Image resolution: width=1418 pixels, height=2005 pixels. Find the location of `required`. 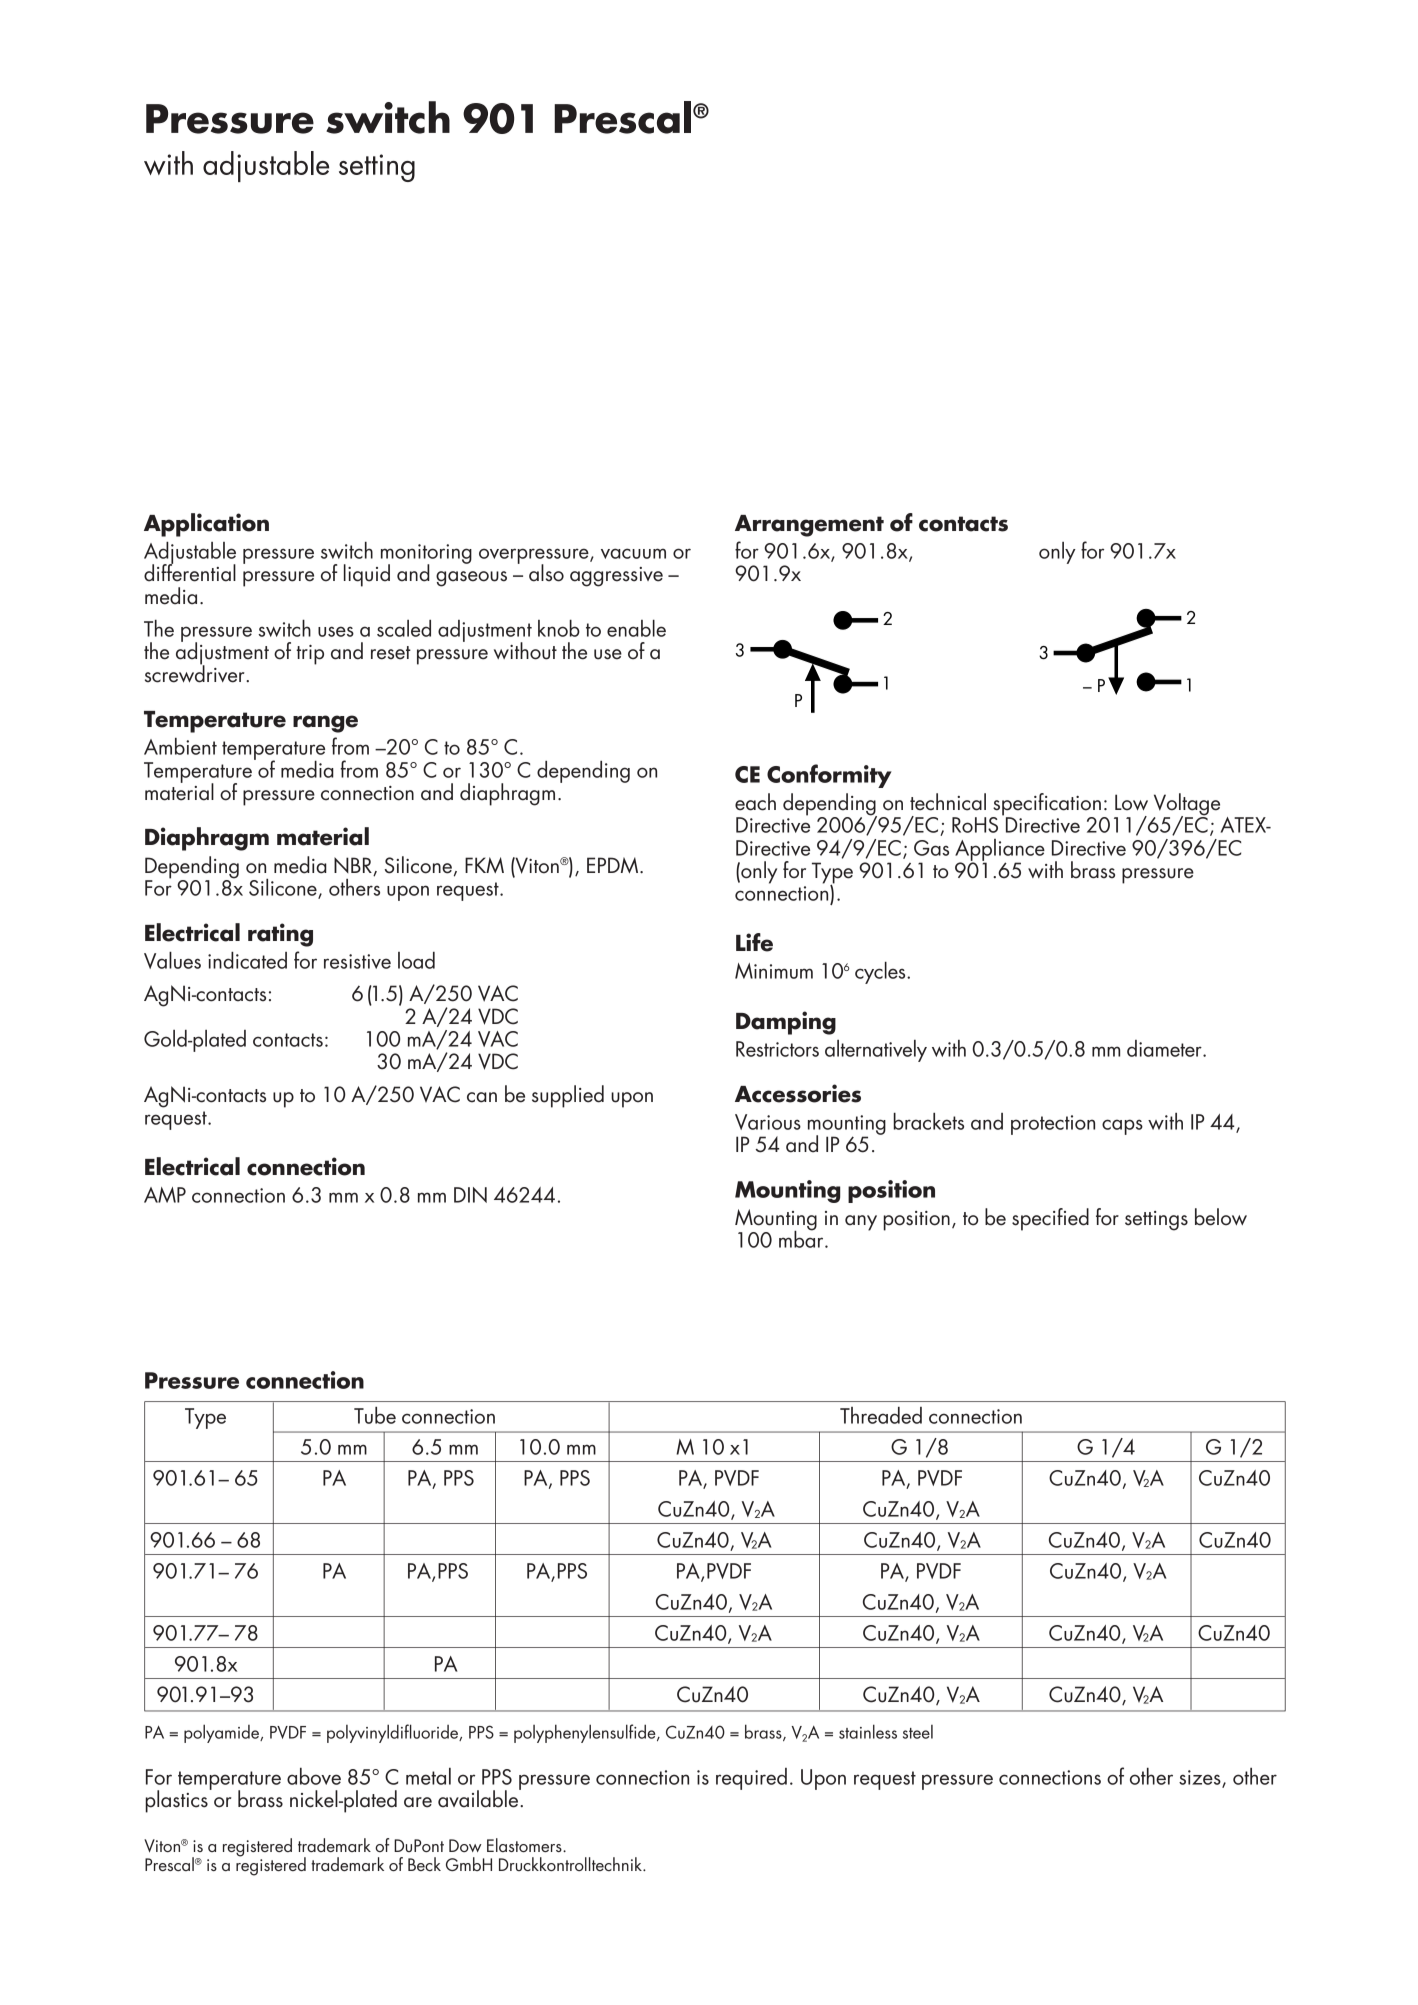

required is located at coordinates (751, 1779).
